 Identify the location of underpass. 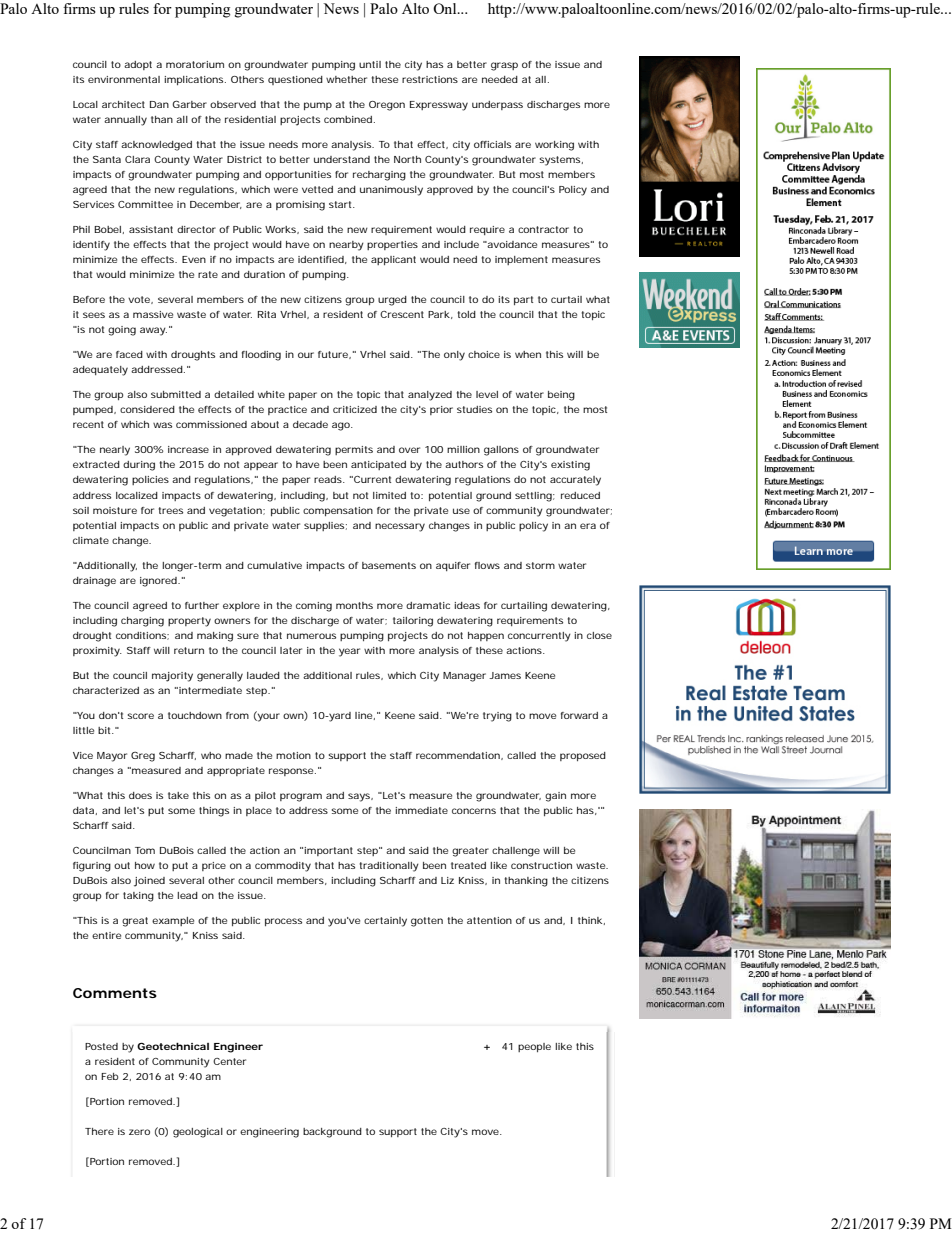
(497, 105).
